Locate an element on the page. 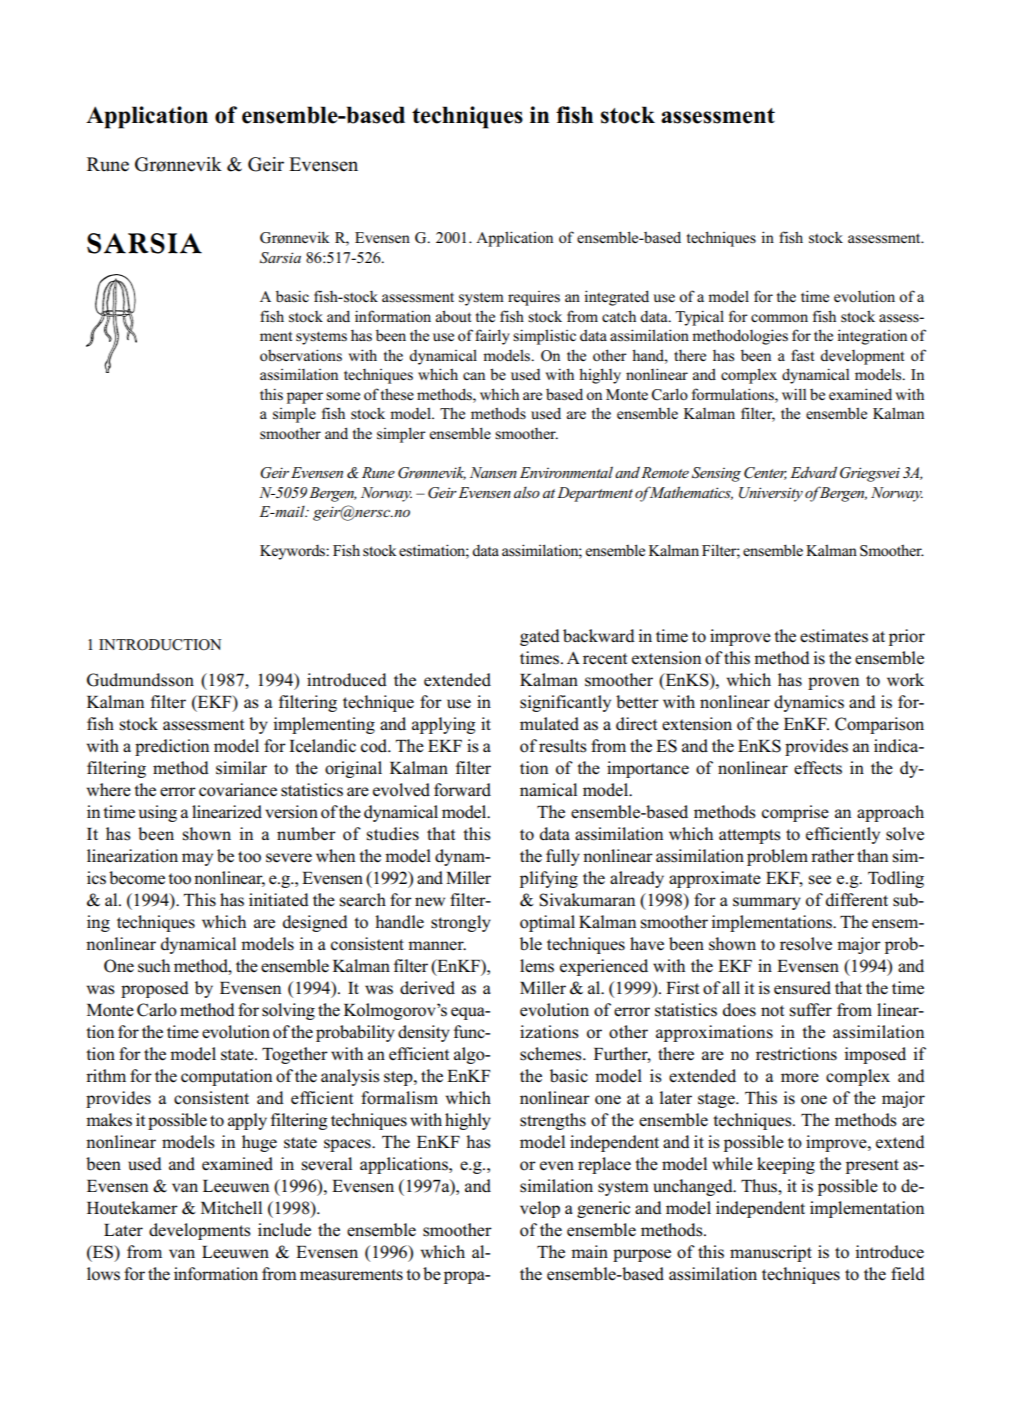 This page has width=1011, height=1415. fairly is located at coordinates (492, 337).
